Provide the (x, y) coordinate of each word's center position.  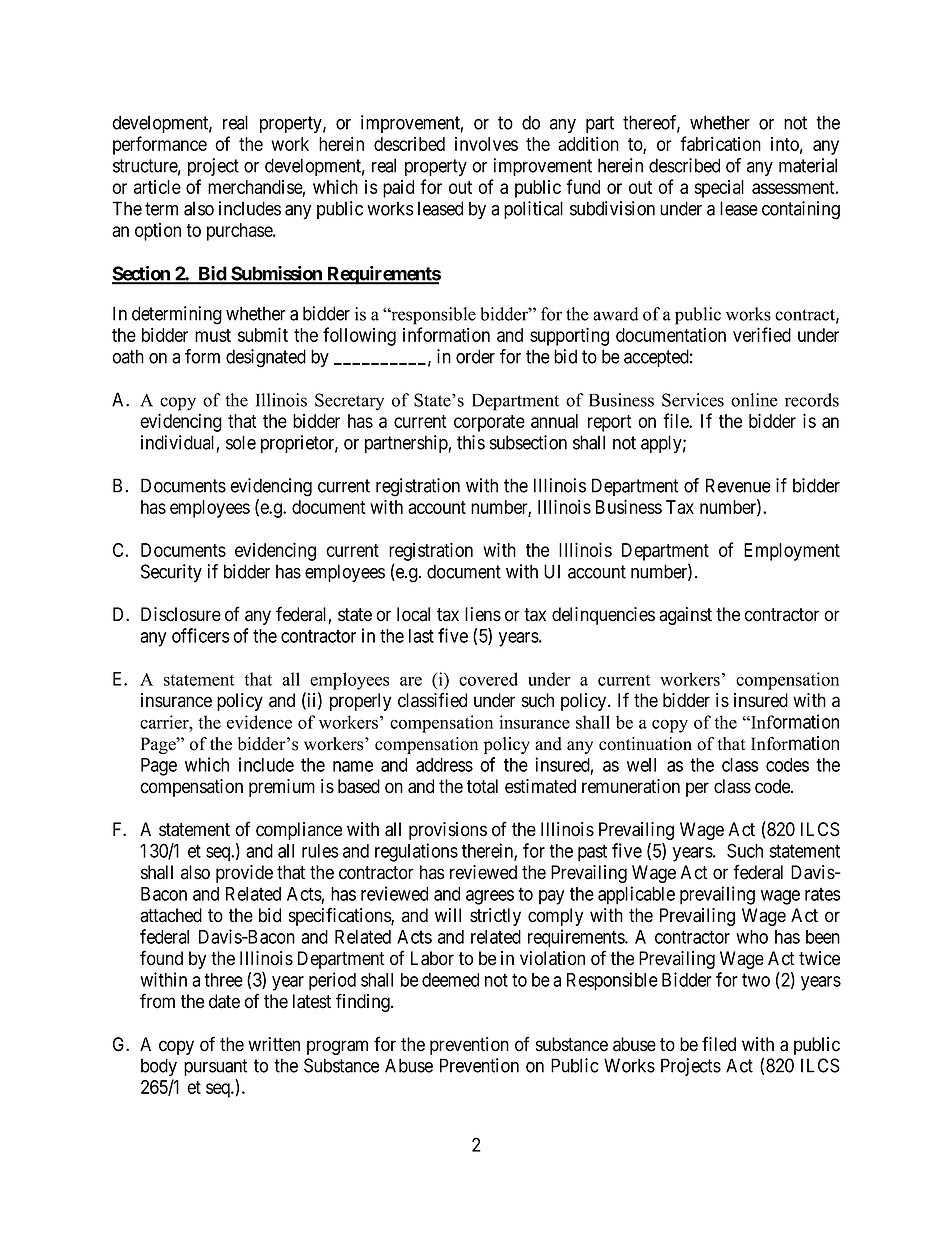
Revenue (738, 485)
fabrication (720, 143)
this (471, 442)
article (157, 187)
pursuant (216, 1067)
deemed (450, 980)
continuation (645, 744)
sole (241, 442)
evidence (259, 722)
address (444, 765)
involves (486, 144)
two (756, 980)
